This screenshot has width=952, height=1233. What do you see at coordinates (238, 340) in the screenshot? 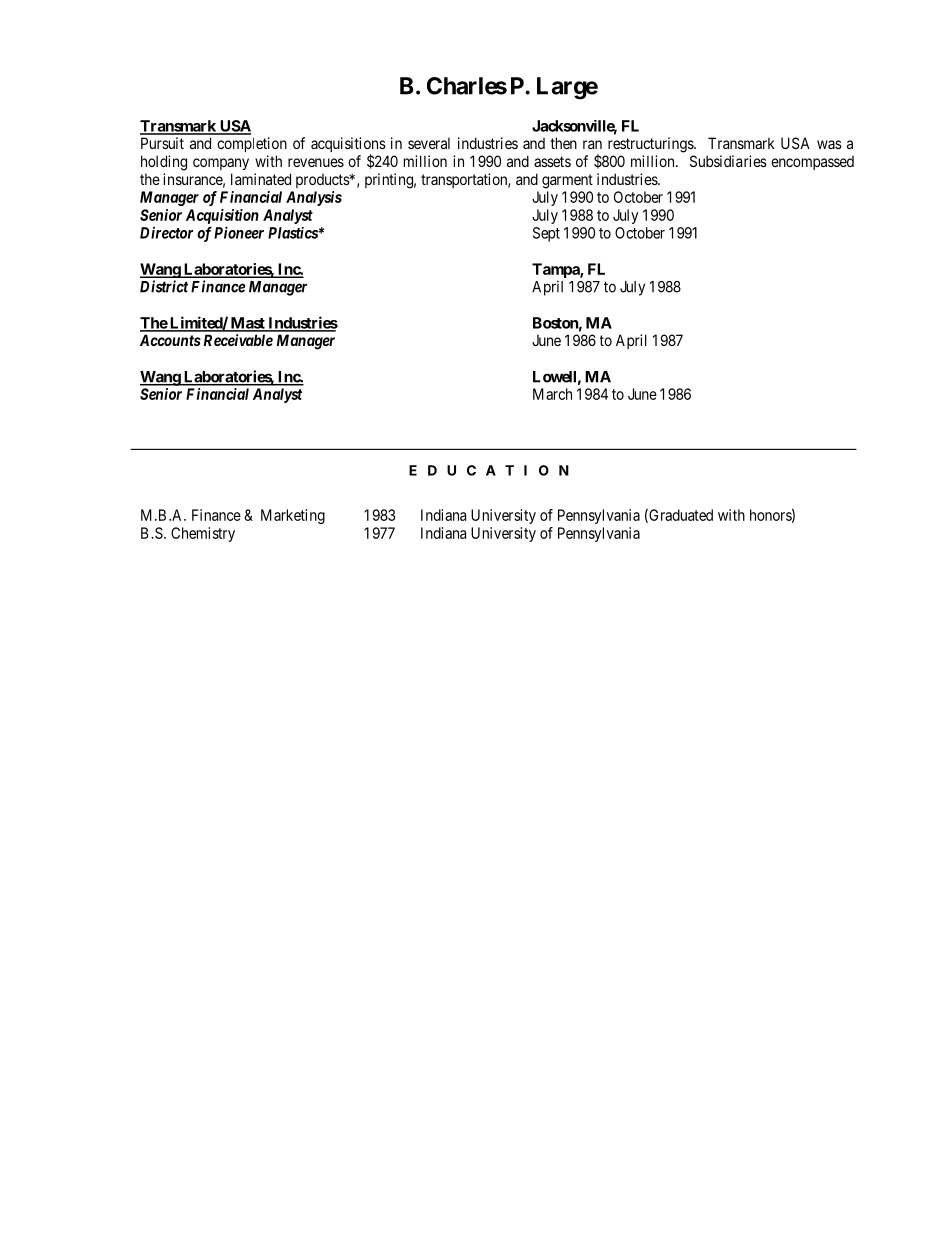
I see `Receivable` at bounding box center [238, 340].
